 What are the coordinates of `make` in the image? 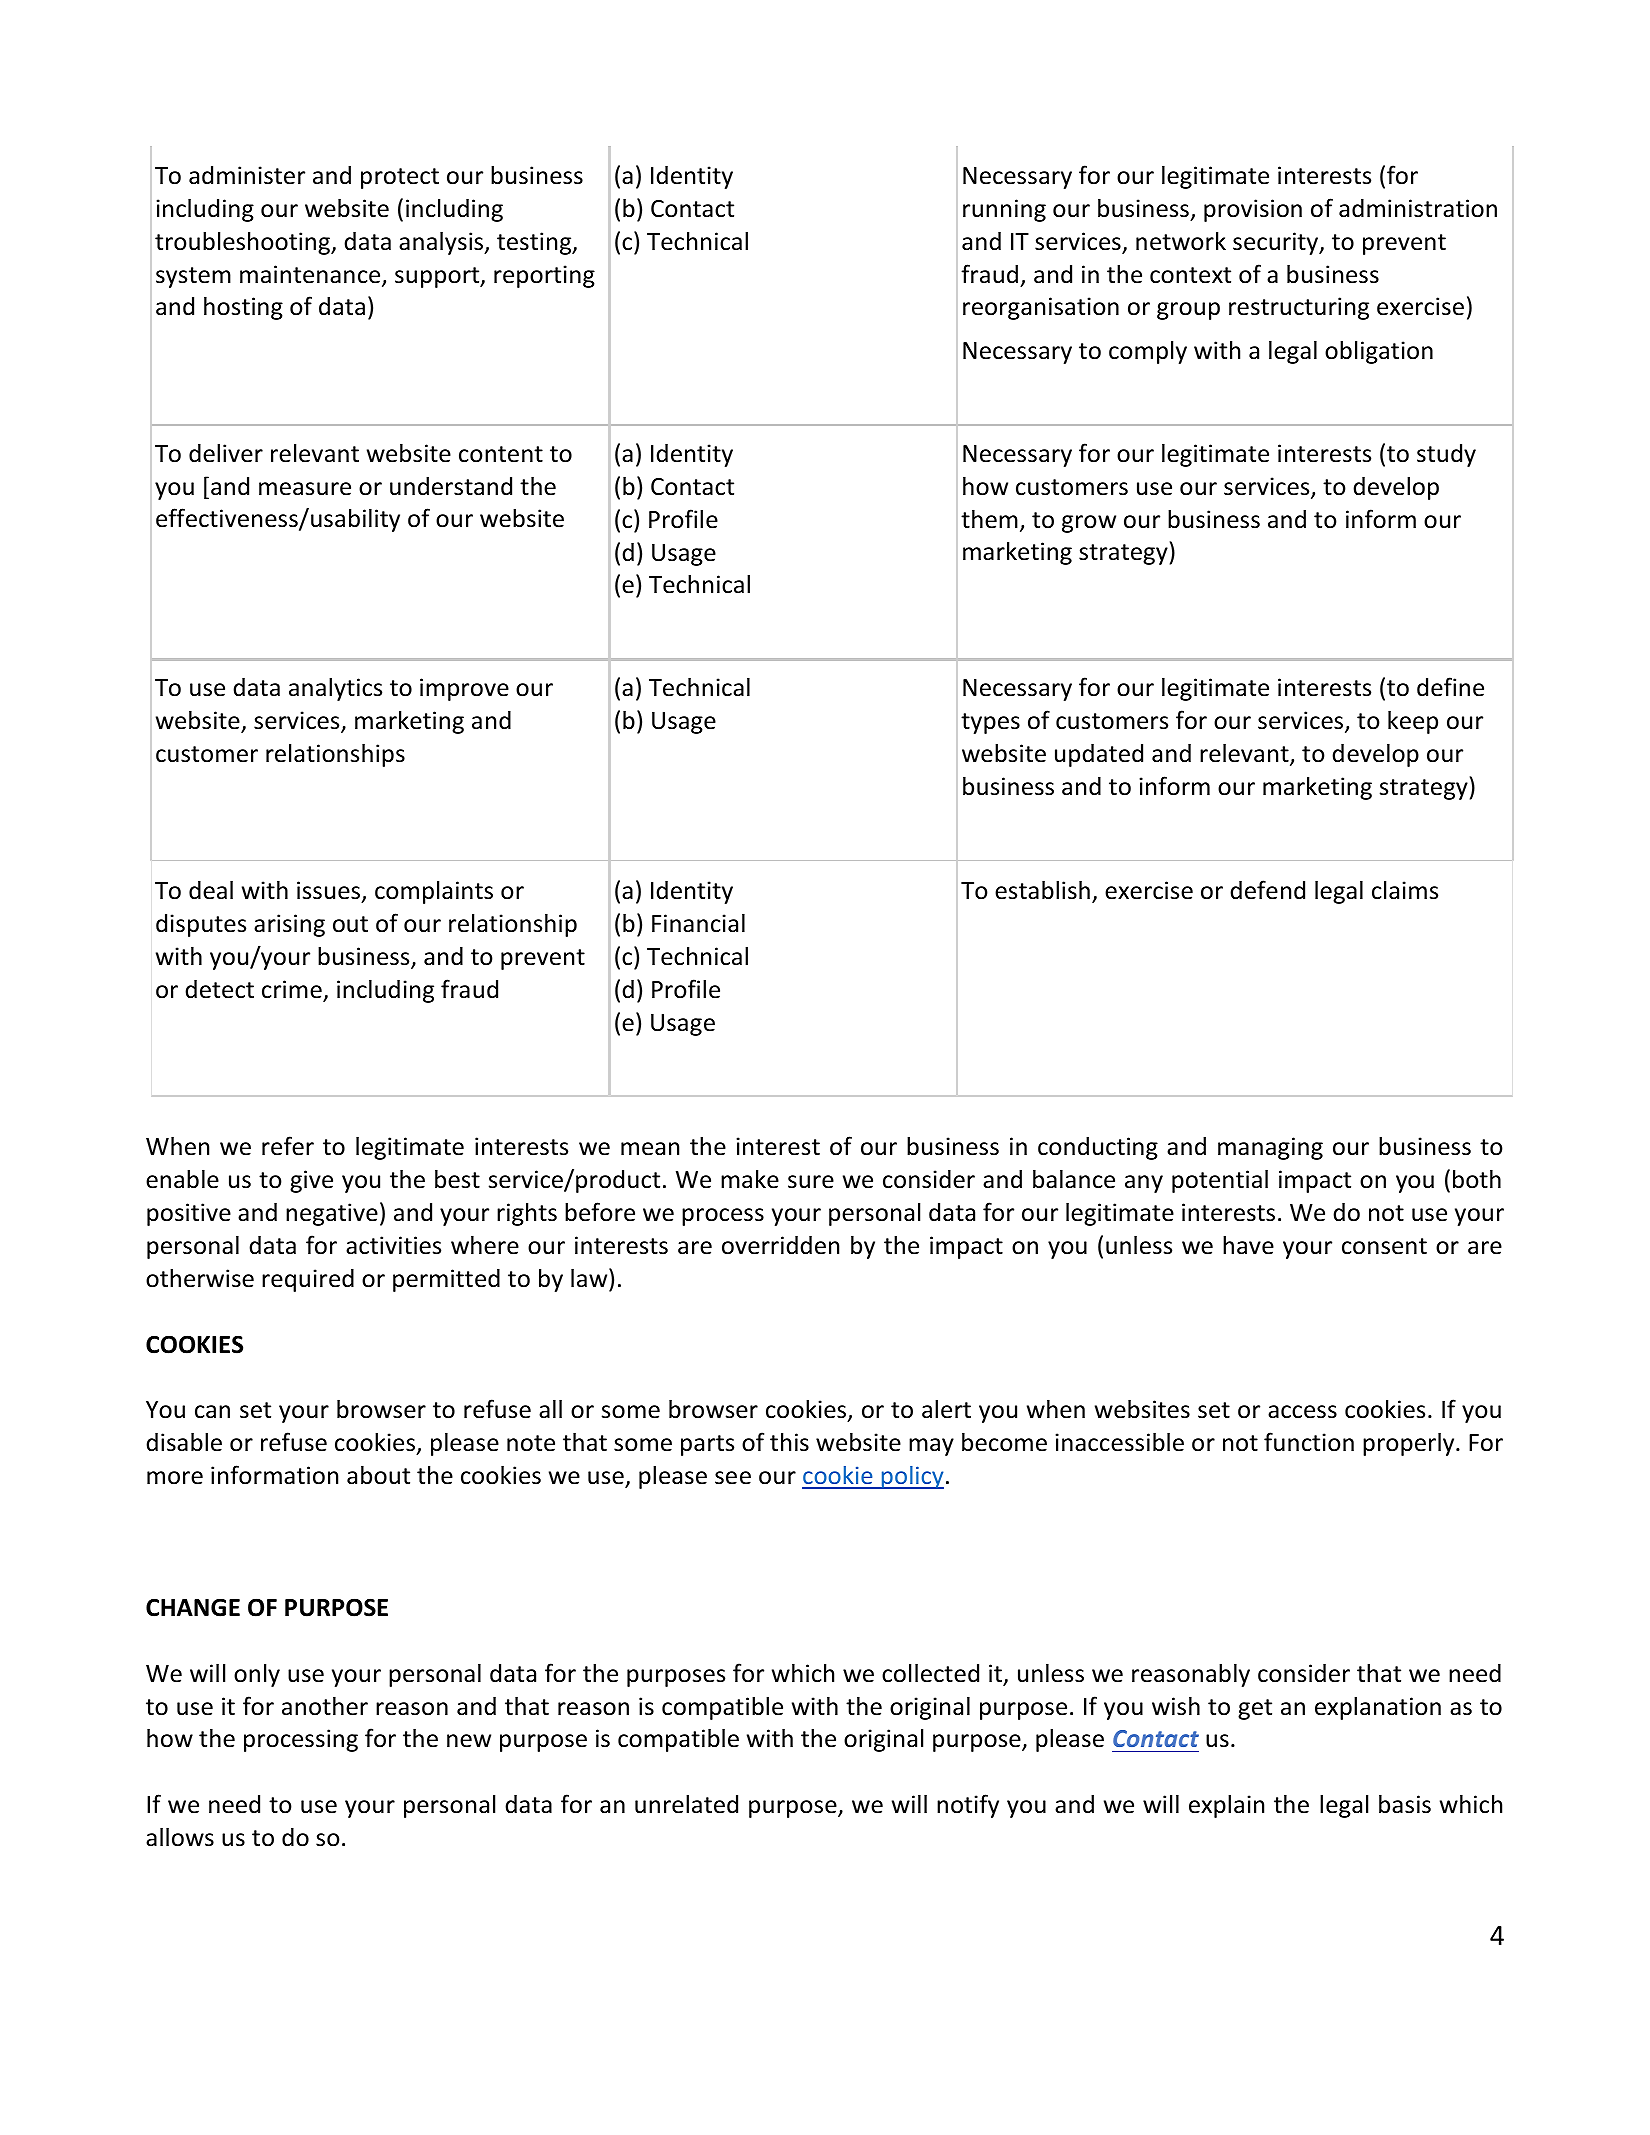 It's located at (750, 1179).
